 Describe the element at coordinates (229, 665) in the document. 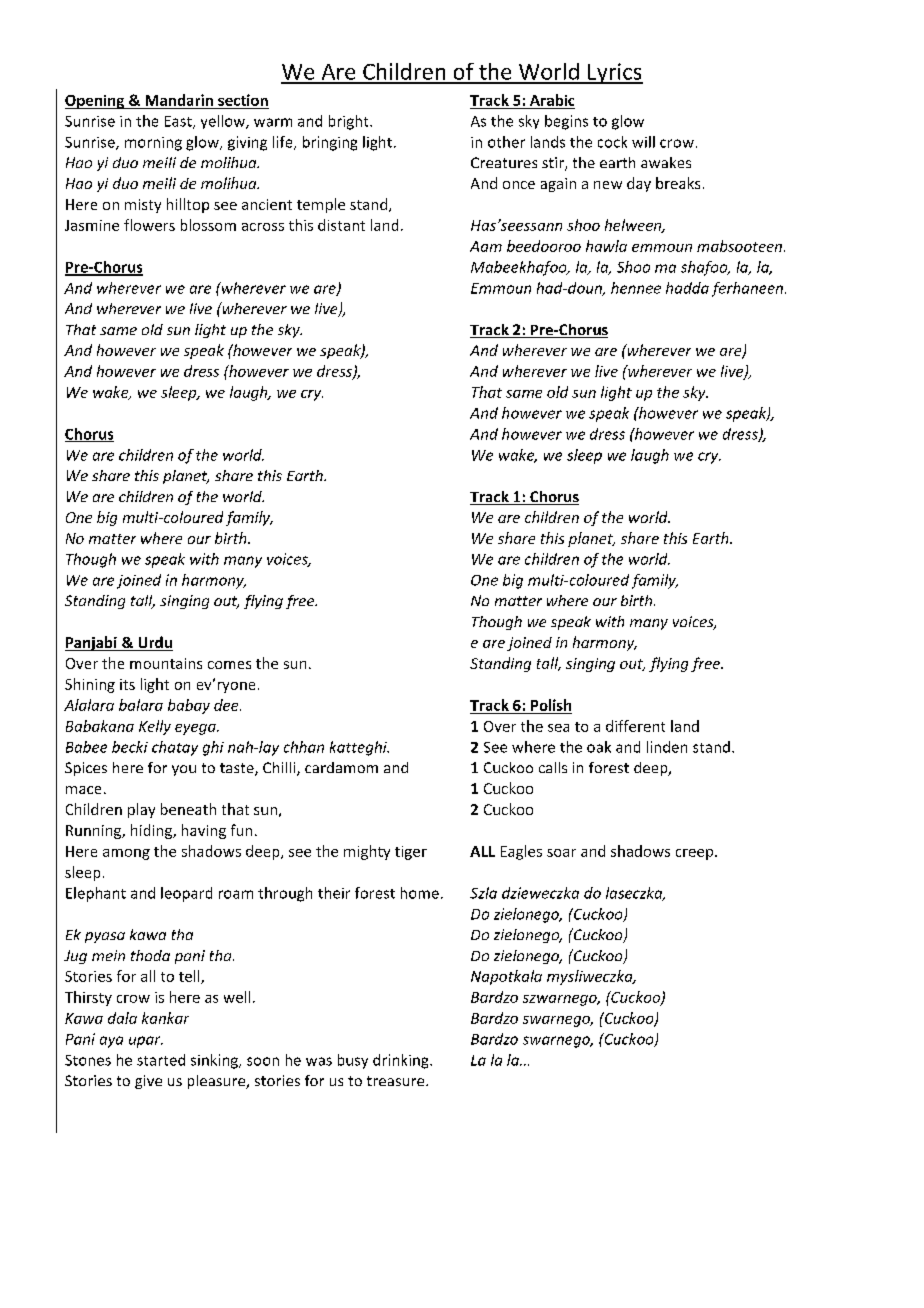

I see `comes` at that location.
